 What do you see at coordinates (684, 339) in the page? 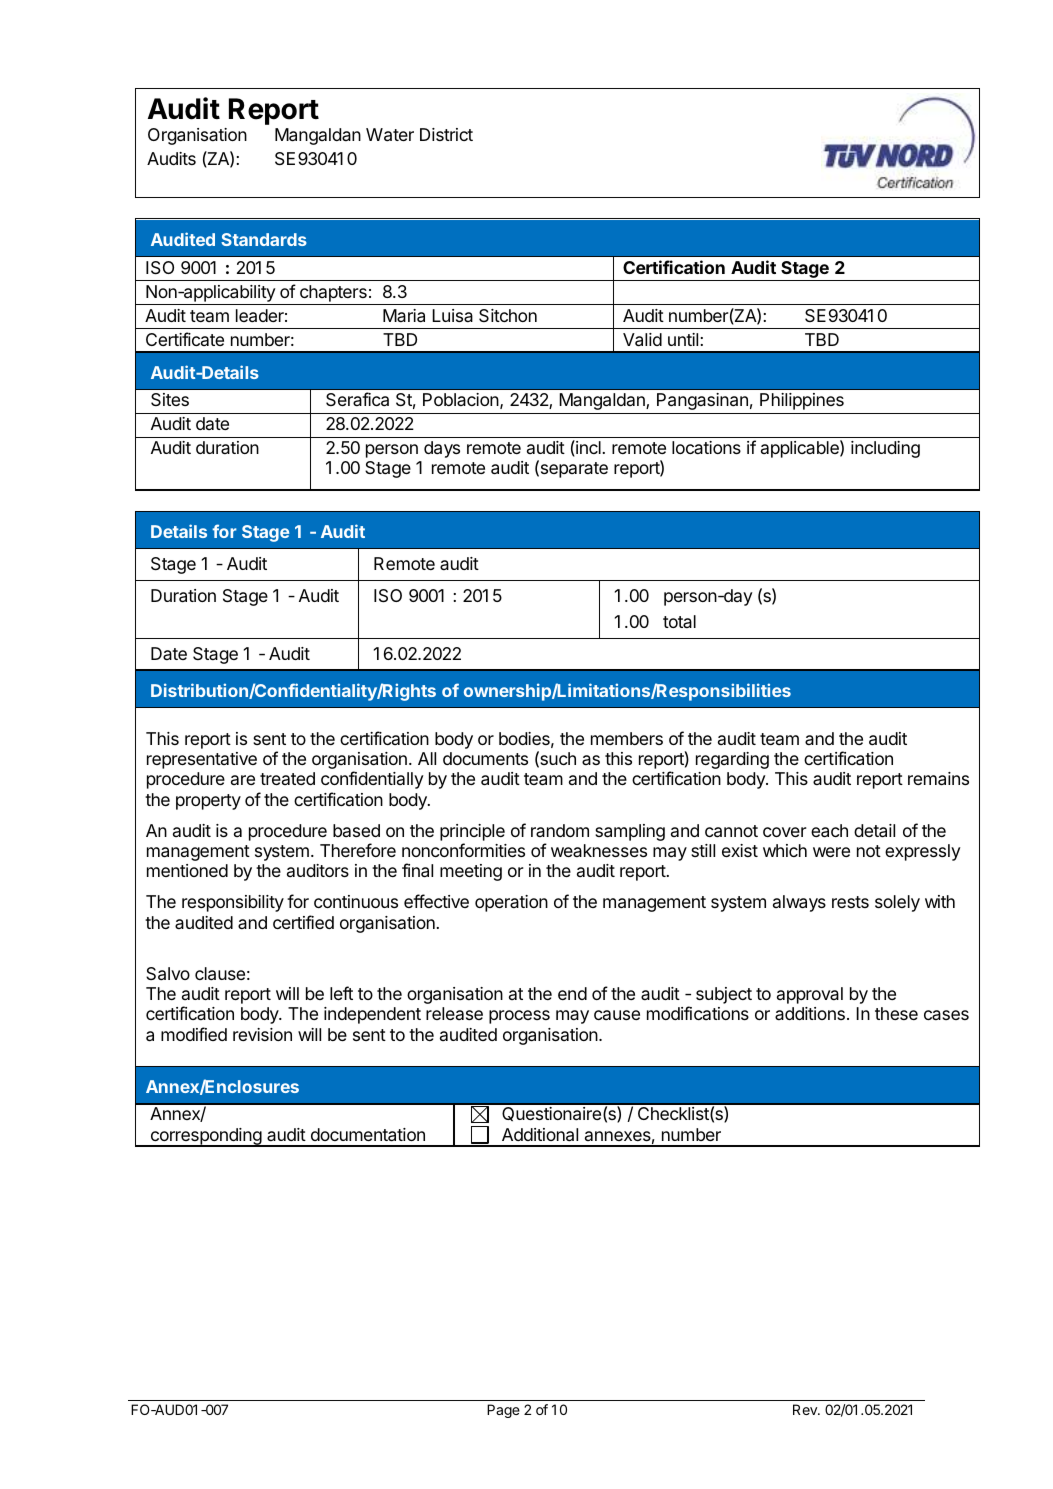
I see `until` at bounding box center [684, 339].
